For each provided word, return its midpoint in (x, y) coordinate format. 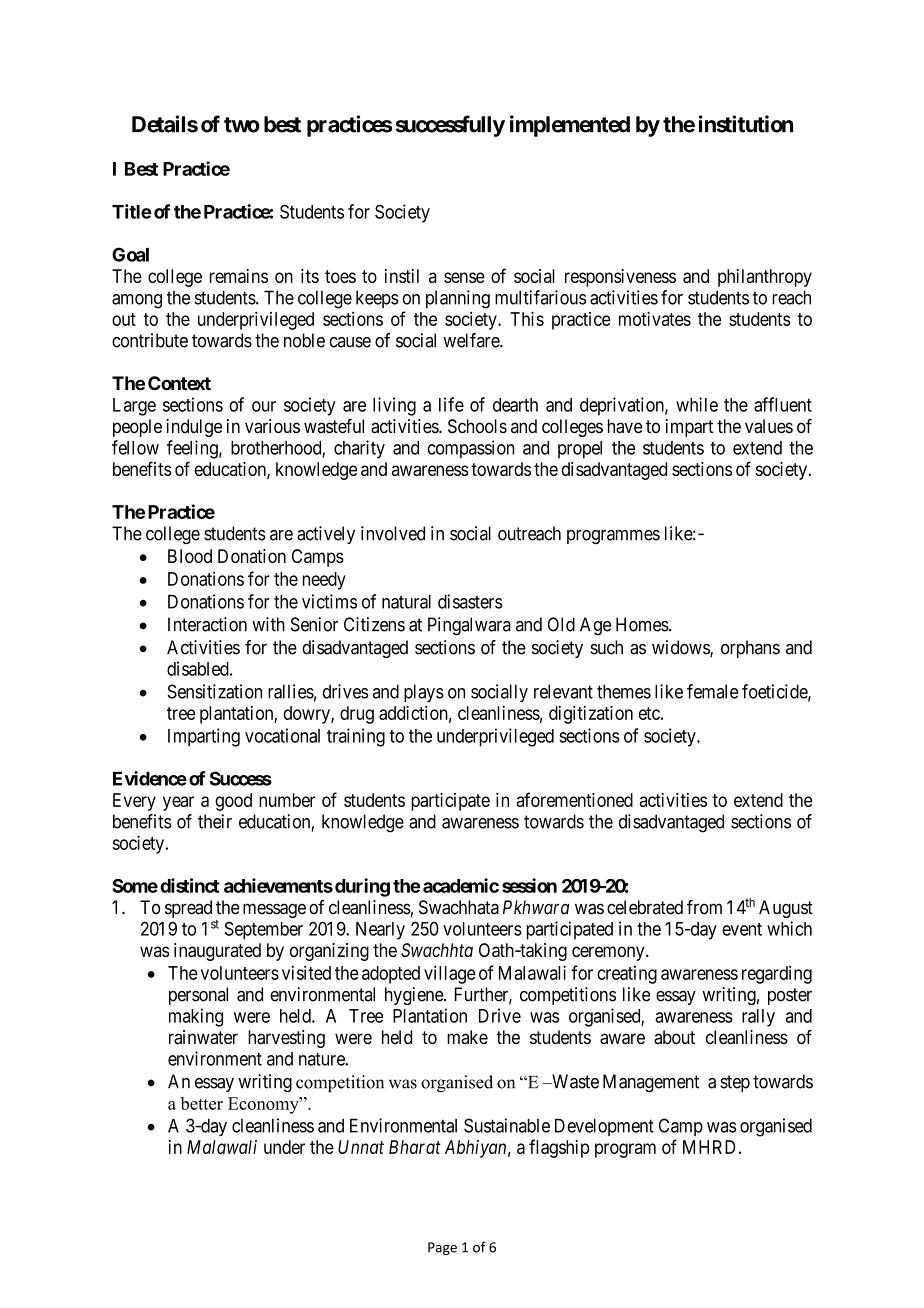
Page (442, 1248)
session (529, 885)
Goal (130, 254)
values (769, 426)
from (704, 907)
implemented (570, 126)
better (202, 1103)
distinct (189, 885)
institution (746, 124)
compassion (470, 449)
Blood (190, 556)
